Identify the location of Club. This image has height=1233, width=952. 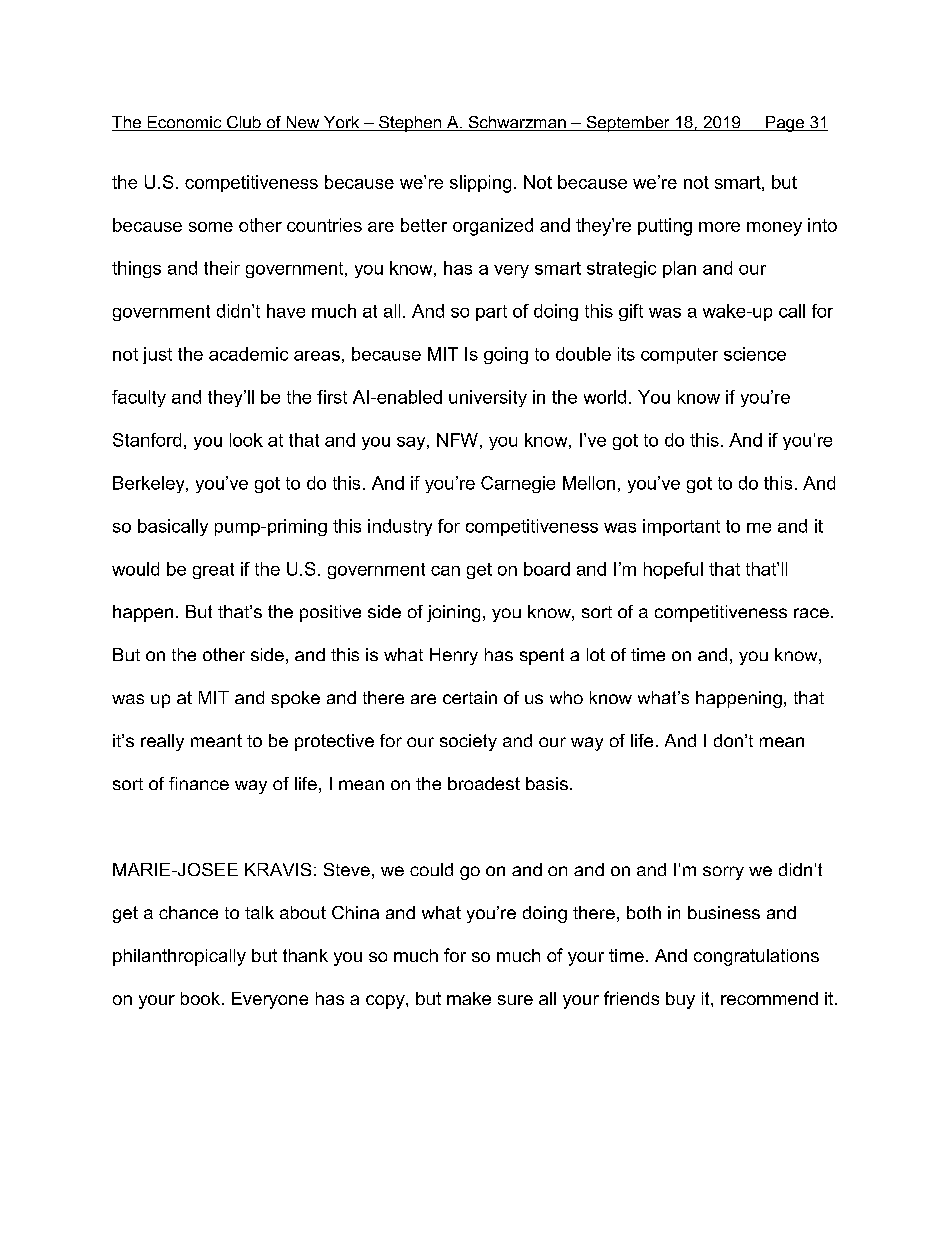
(244, 123).
